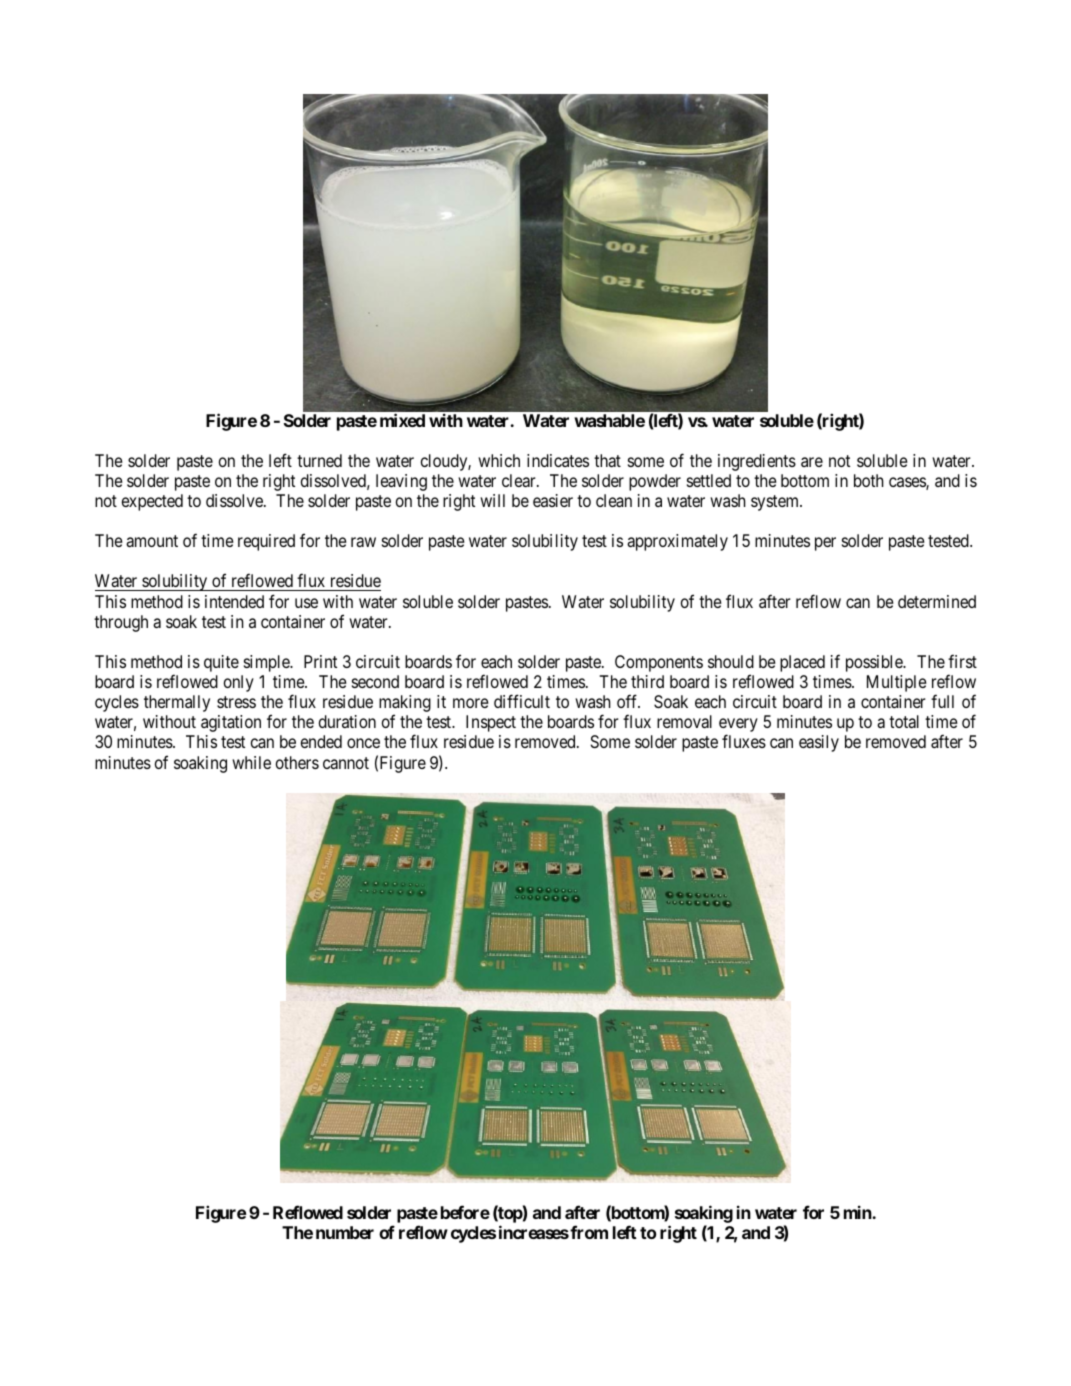  Describe the element at coordinates (345, 1232) in the document. I see `number` at that location.
